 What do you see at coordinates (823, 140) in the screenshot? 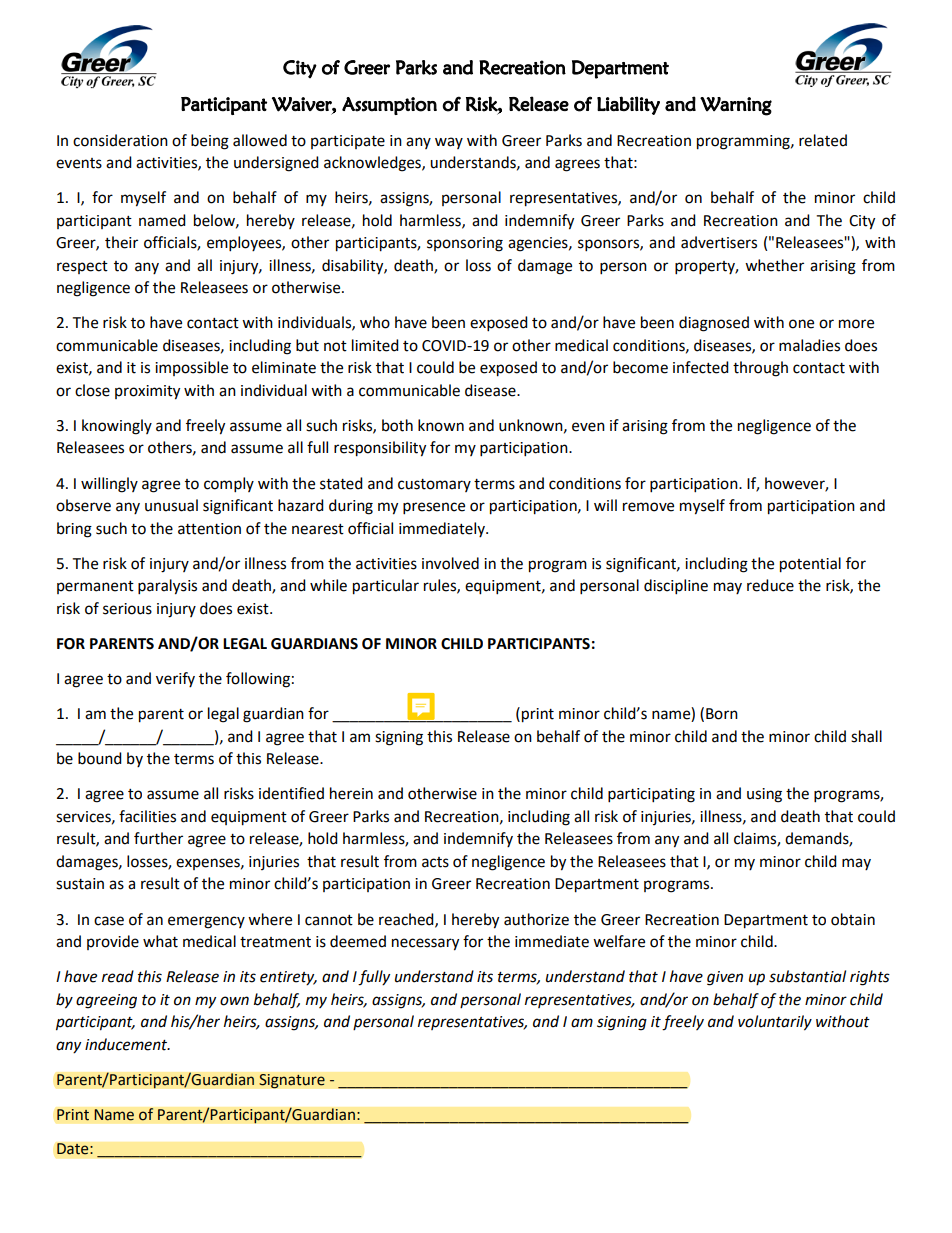
I see `related` at bounding box center [823, 140].
